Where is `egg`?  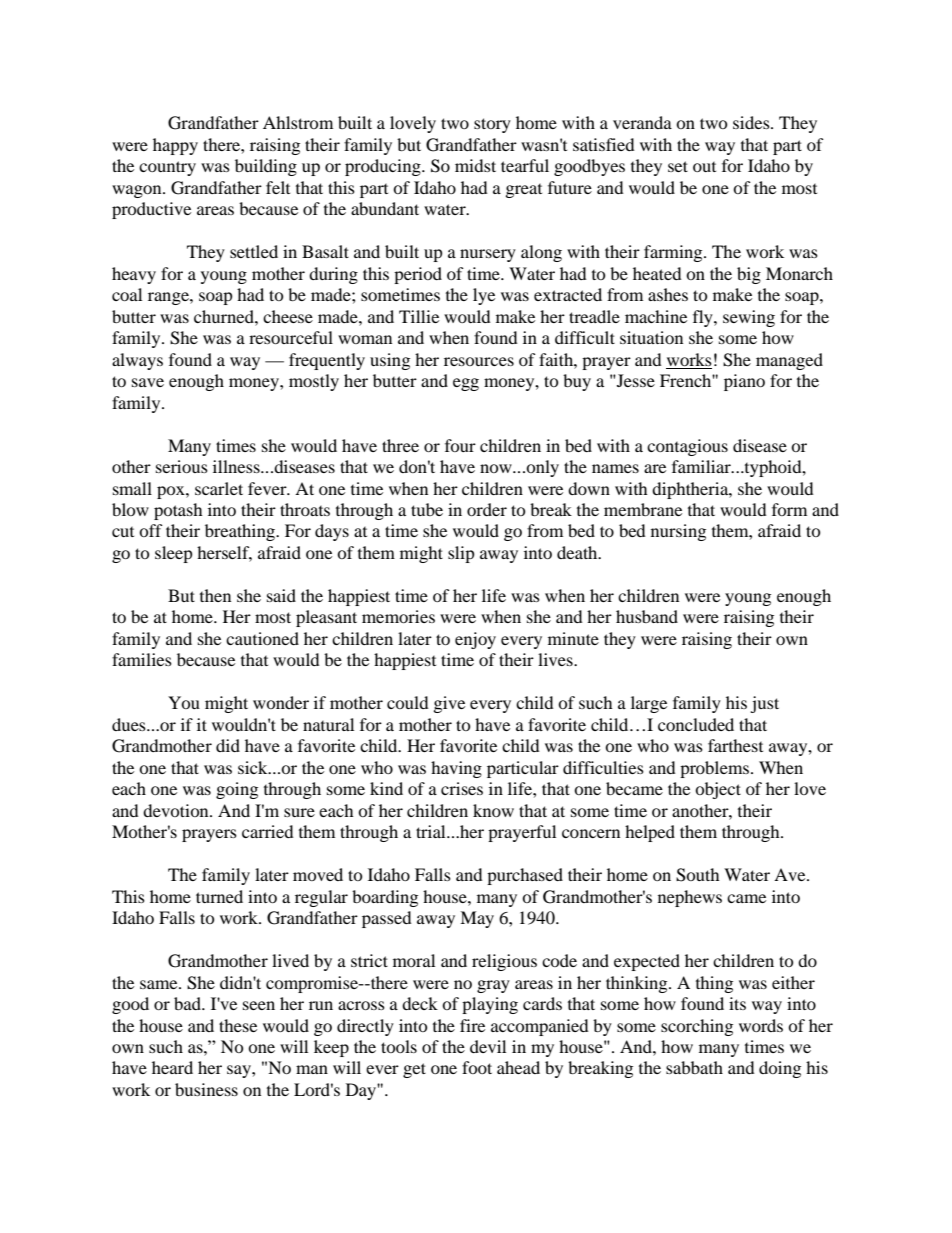
egg is located at coordinates (466, 384).
